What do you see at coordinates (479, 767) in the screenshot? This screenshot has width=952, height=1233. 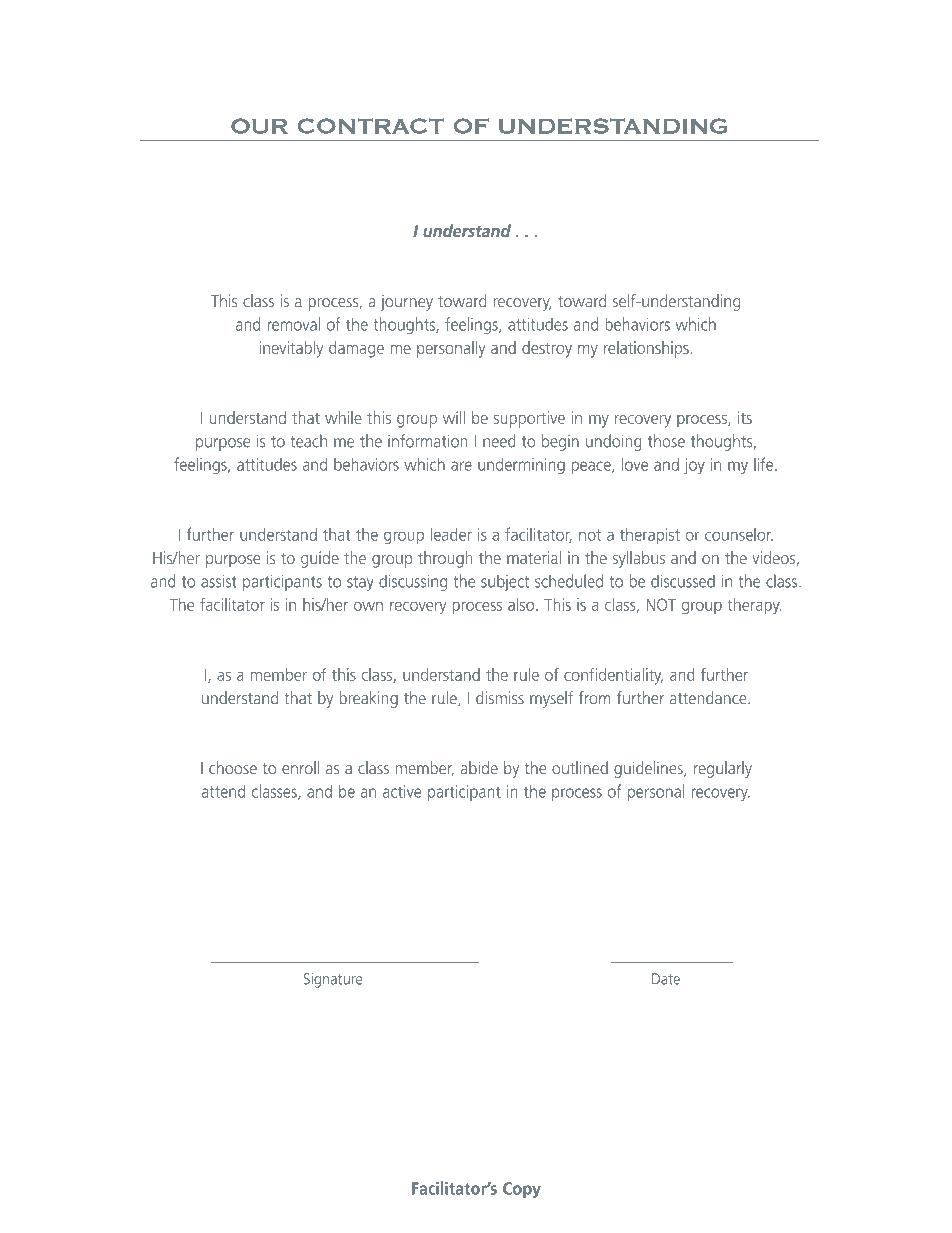 I see `abide` at bounding box center [479, 767].
